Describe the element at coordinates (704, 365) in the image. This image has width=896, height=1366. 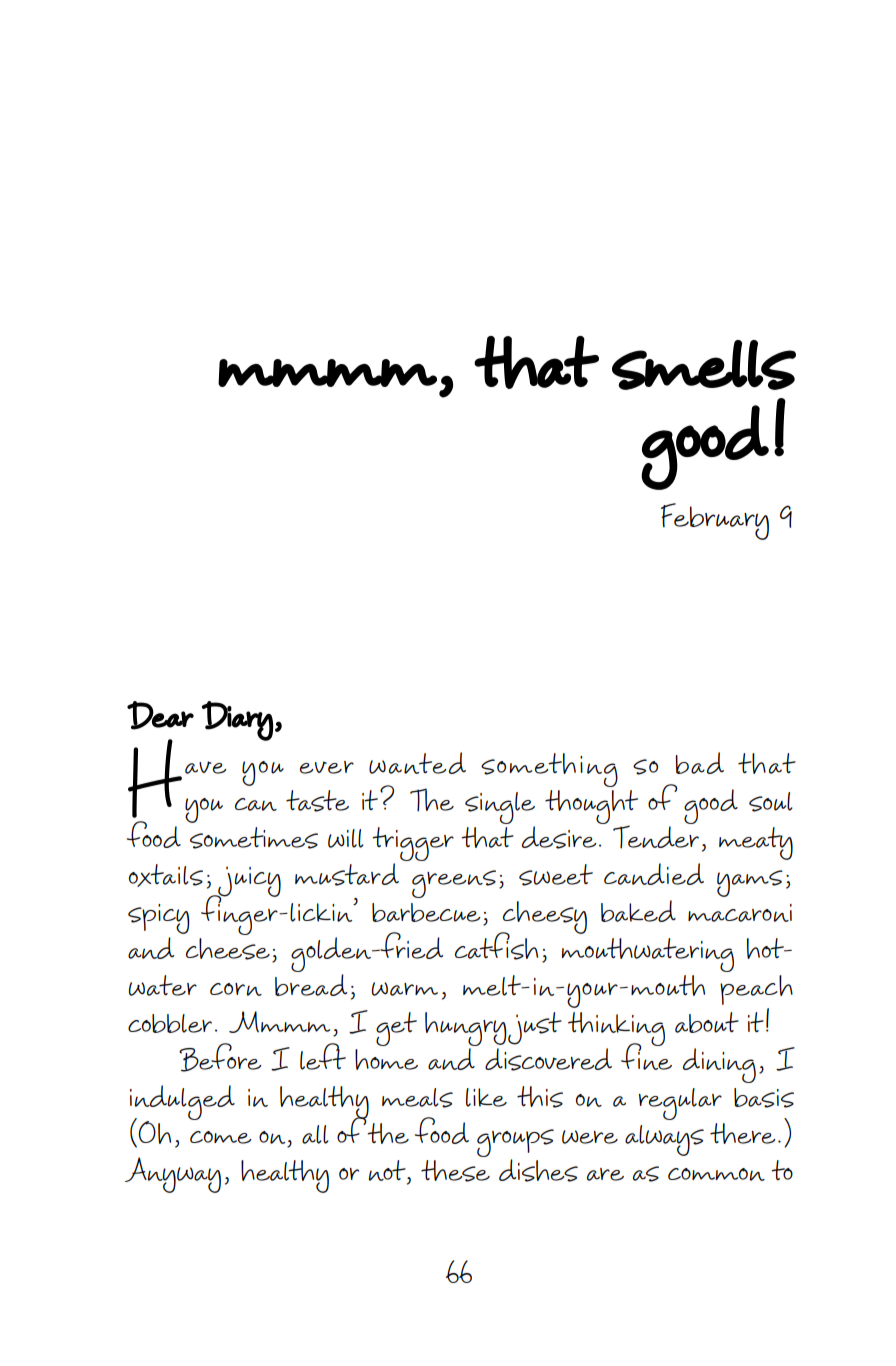
I see `smells` at that location.
